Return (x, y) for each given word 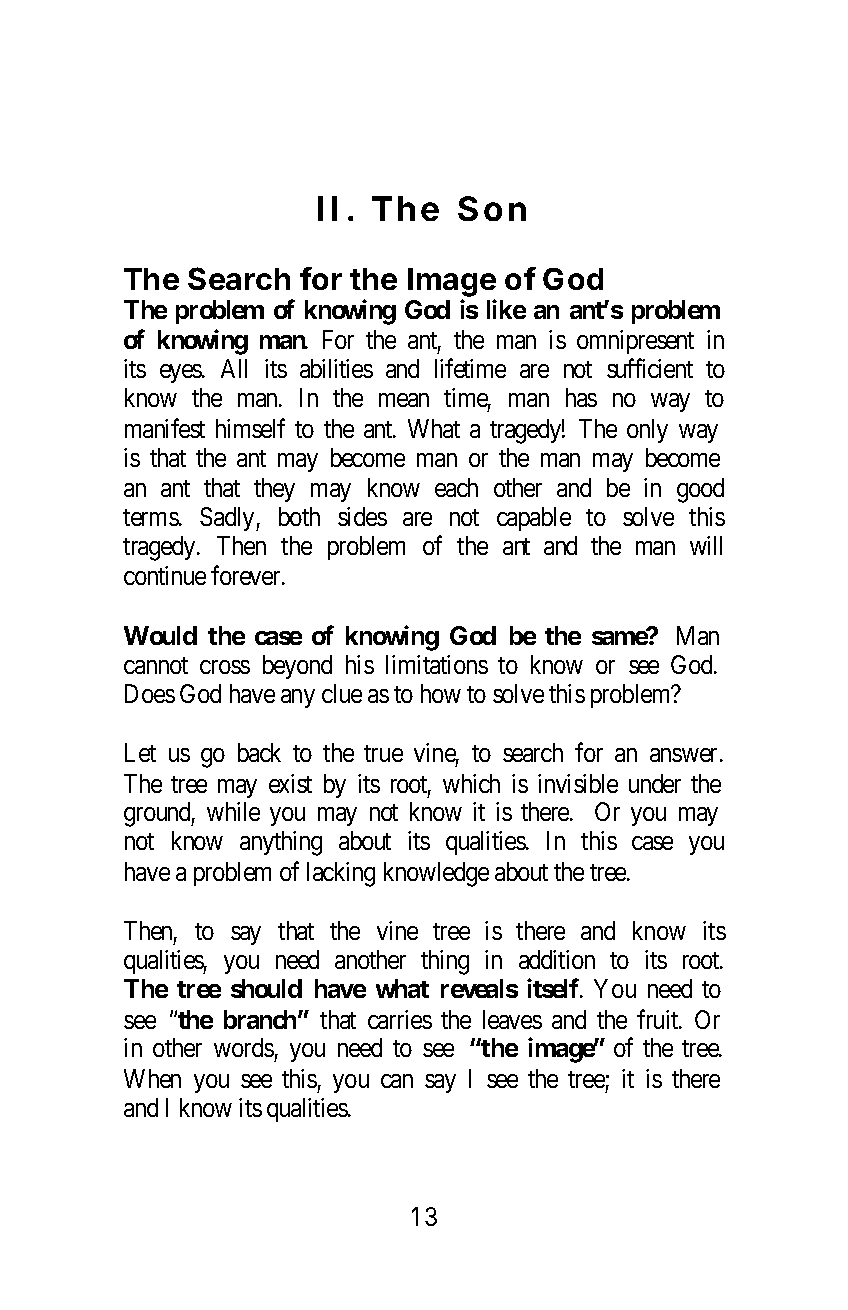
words (244, 1047)
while (233, 811)
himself (250, 428)
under (655, 783)
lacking (341, 874)
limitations (437, 664)
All (234, 368)
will (706, 545)
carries (400, 1019)
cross (225, 667)
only (647, 431)
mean (404, 400)
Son (492, 208)
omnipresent (635, 342)
